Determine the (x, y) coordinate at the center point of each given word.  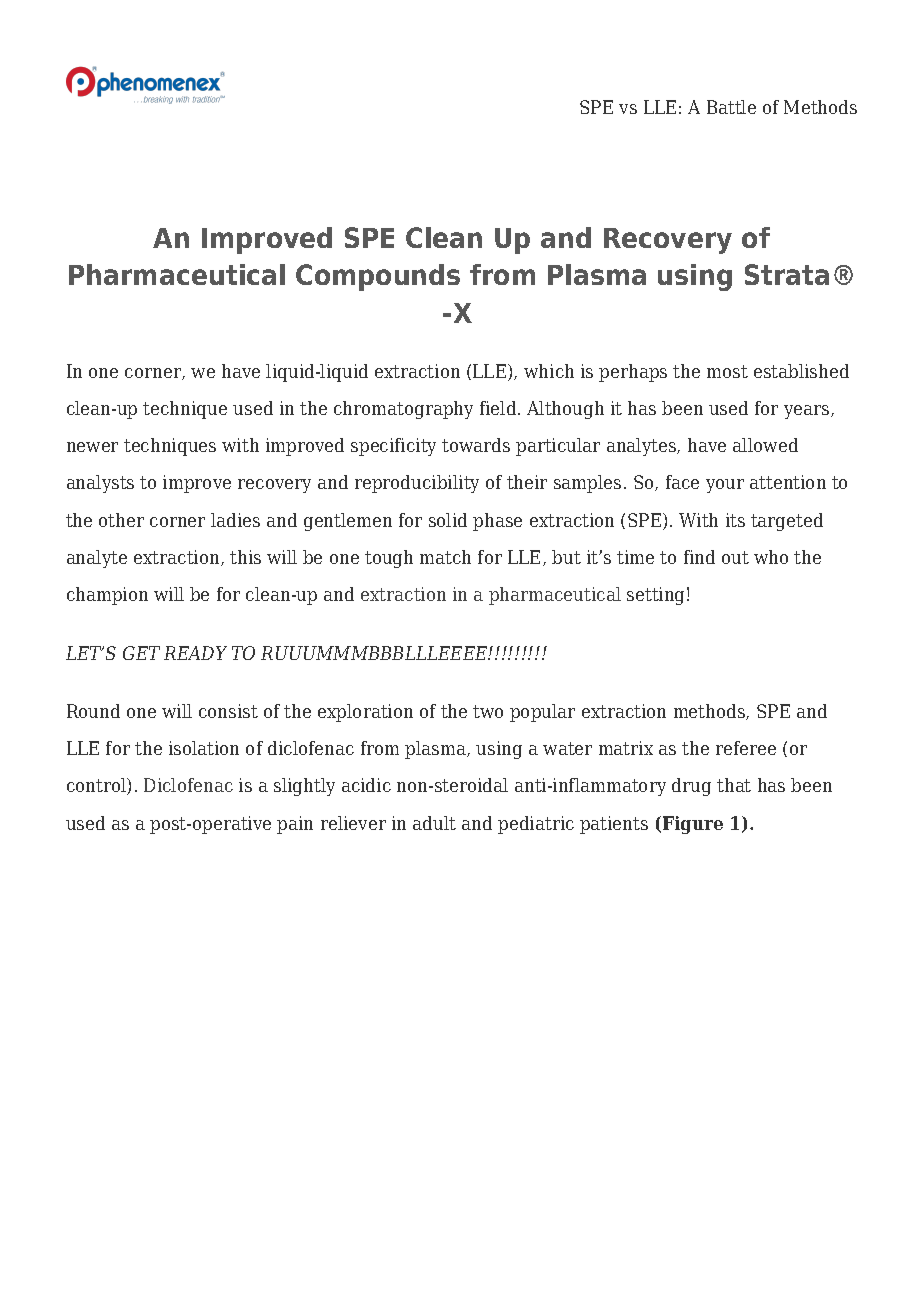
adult (434, 823)
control (97, 786)
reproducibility (417, 484)
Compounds (378, 277)
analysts (100, 484)
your (725, 486)
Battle (731, 107)
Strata (787, 274)
